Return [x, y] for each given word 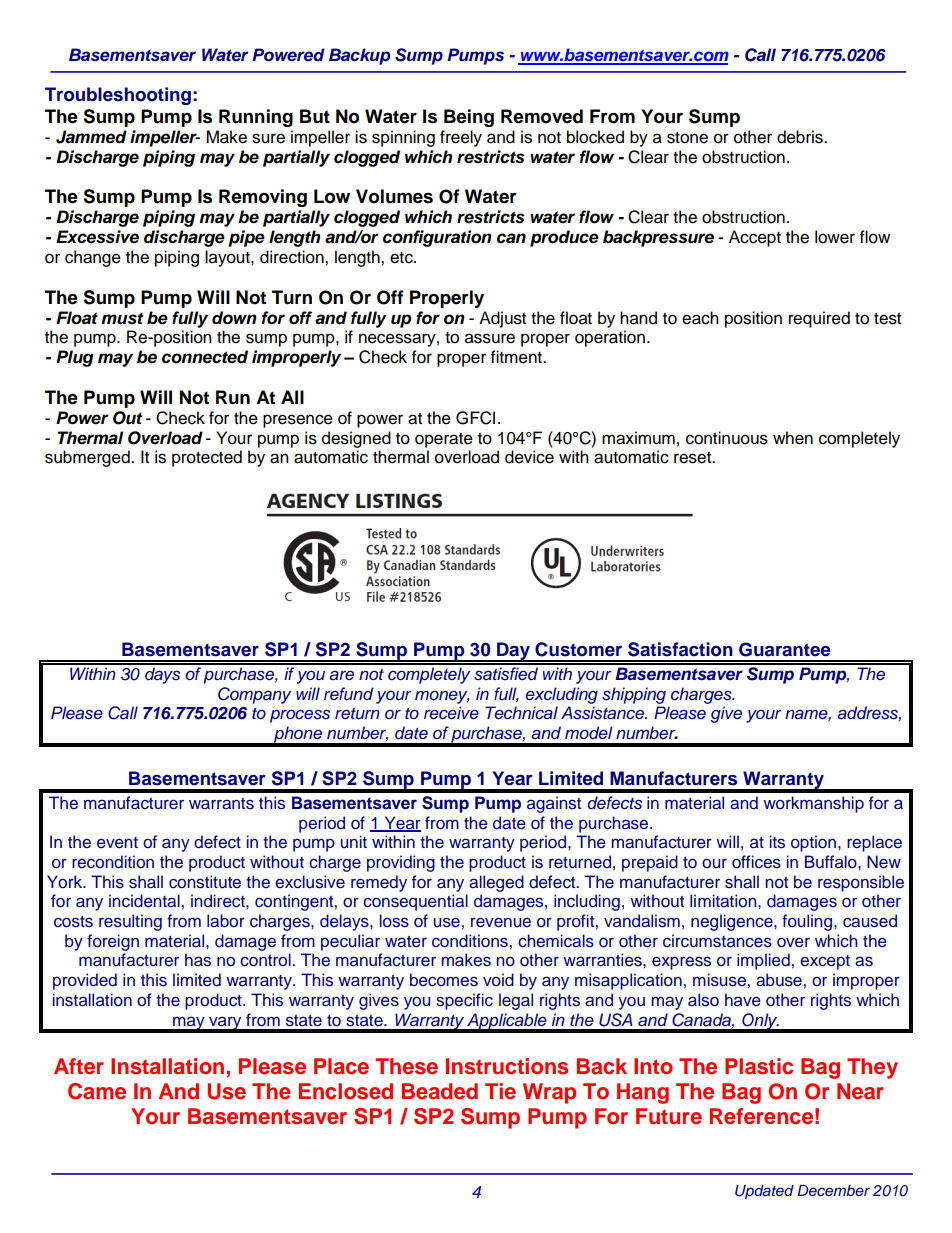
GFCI [475, 418]
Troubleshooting [118, 96]
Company [254, 695]
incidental [144, 900]
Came [97, 1091]
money [442, 697]
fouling [808, 922]
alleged [496, 883]
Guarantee [785, 649]
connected [205, 357]
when [793, 438]
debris [801, 137]
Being [469, 118]
